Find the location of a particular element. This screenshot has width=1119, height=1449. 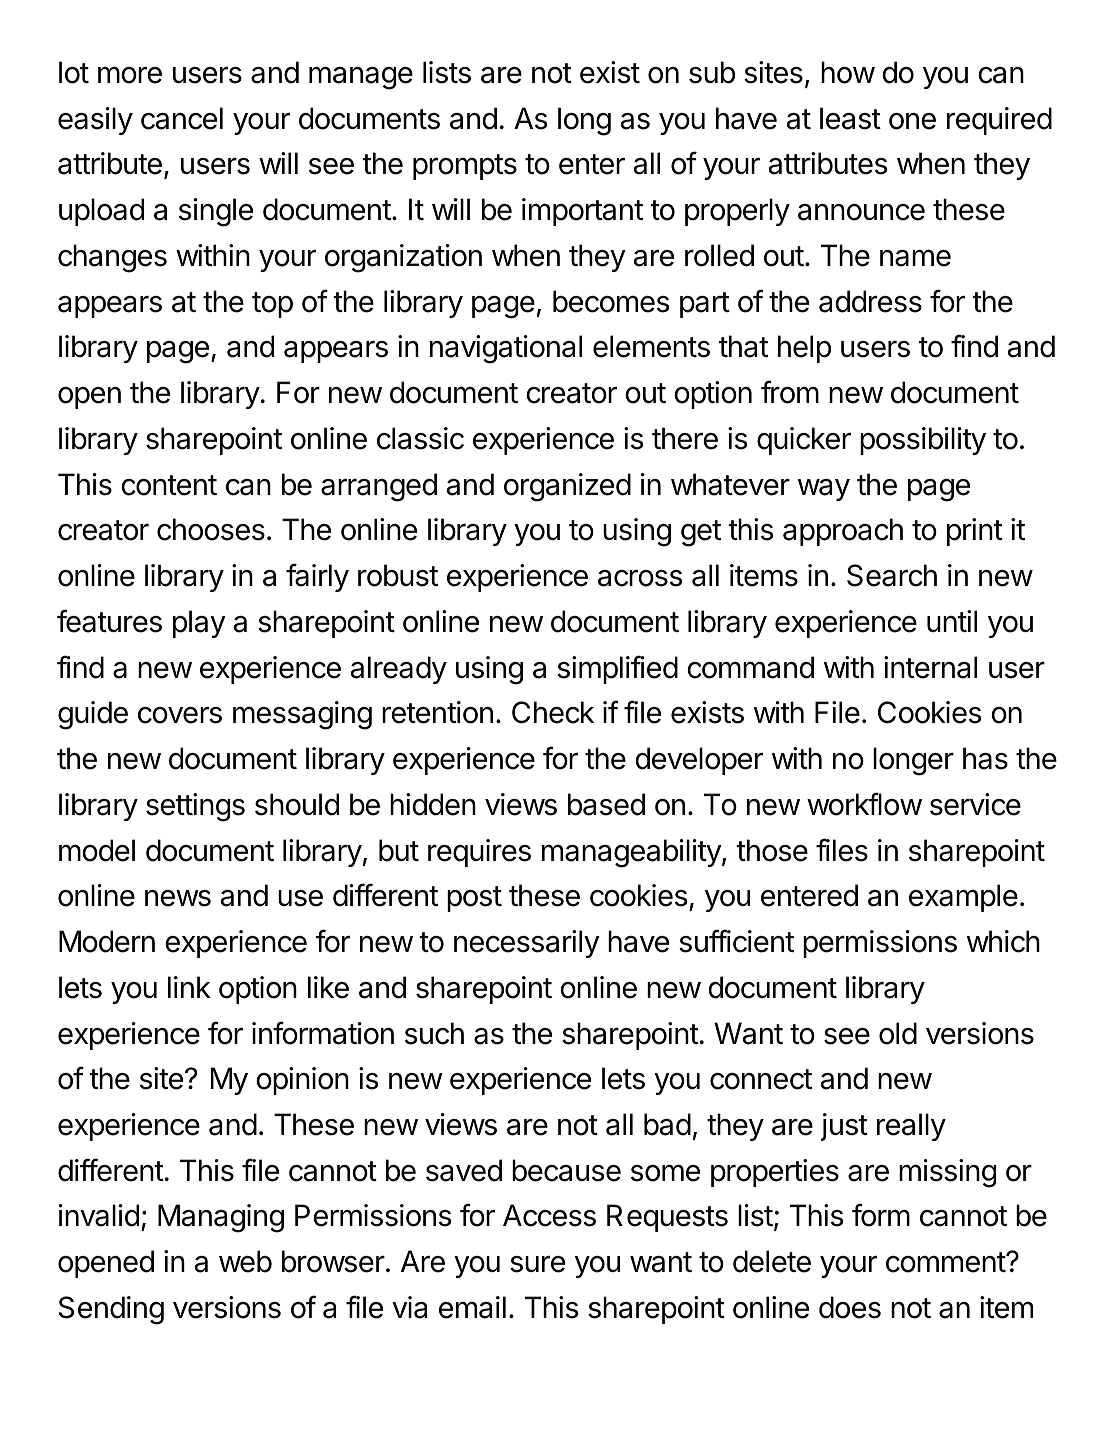

prompts is located at coordinates (465, 167).
